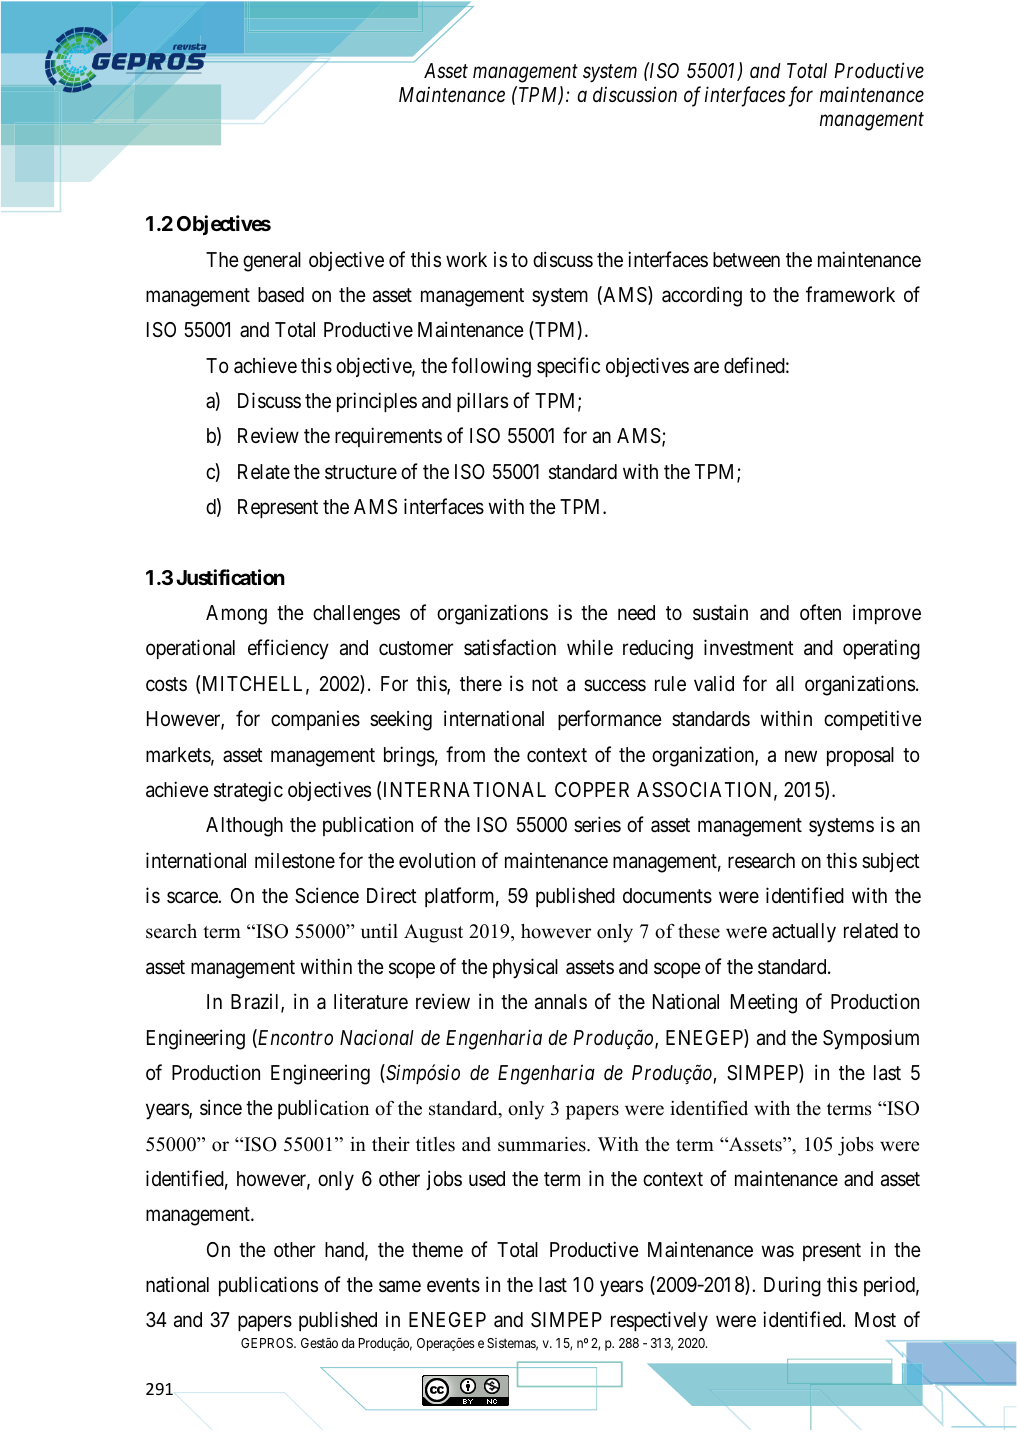 Image resolution: width=1017 pixels, height=1438 pixels. I want to click on following, so click(491, 367).
